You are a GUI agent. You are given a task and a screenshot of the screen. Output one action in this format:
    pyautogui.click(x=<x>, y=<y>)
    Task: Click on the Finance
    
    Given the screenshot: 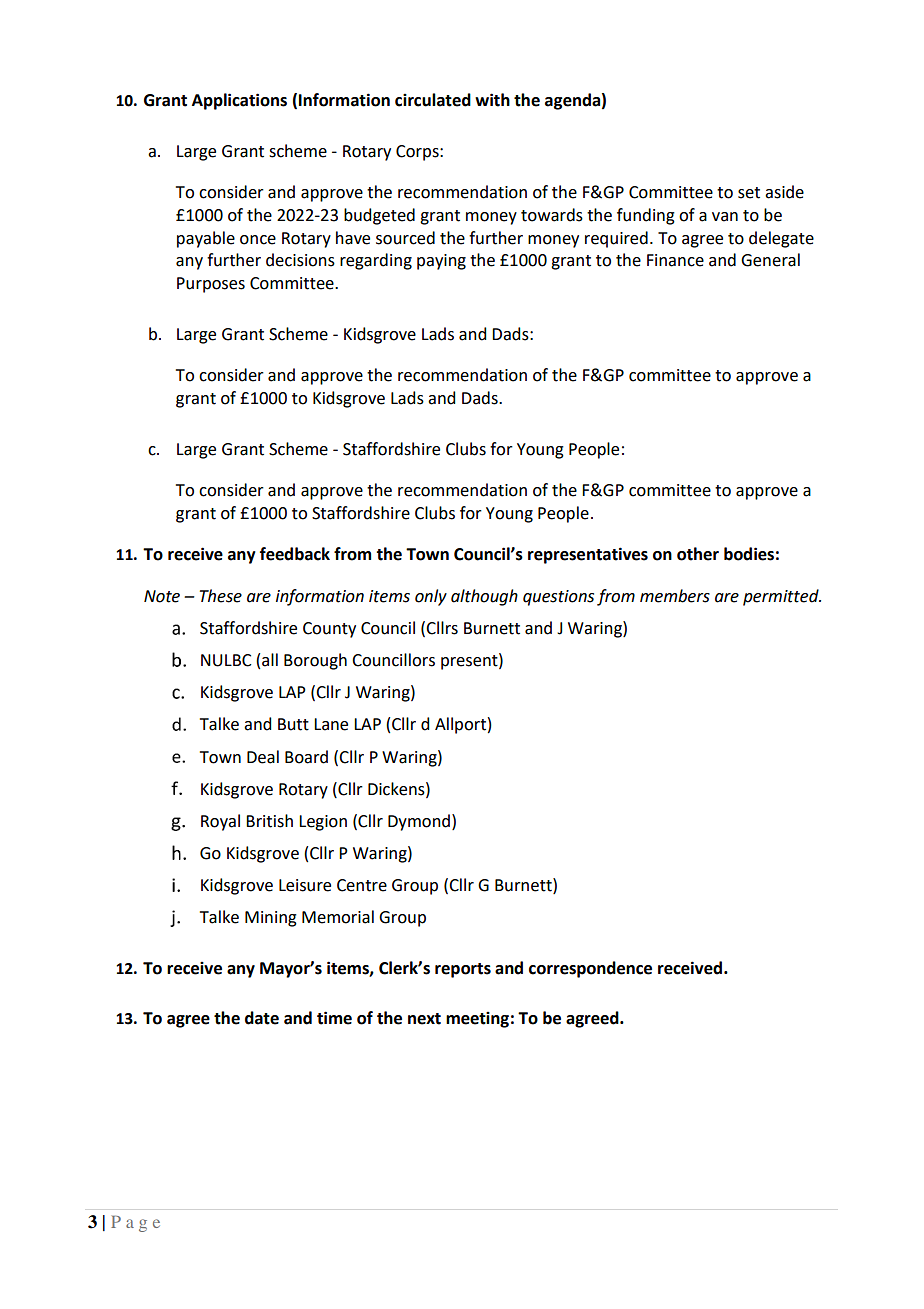 What is the action you would take?
    pyautogui.click(x=675, y=260)
